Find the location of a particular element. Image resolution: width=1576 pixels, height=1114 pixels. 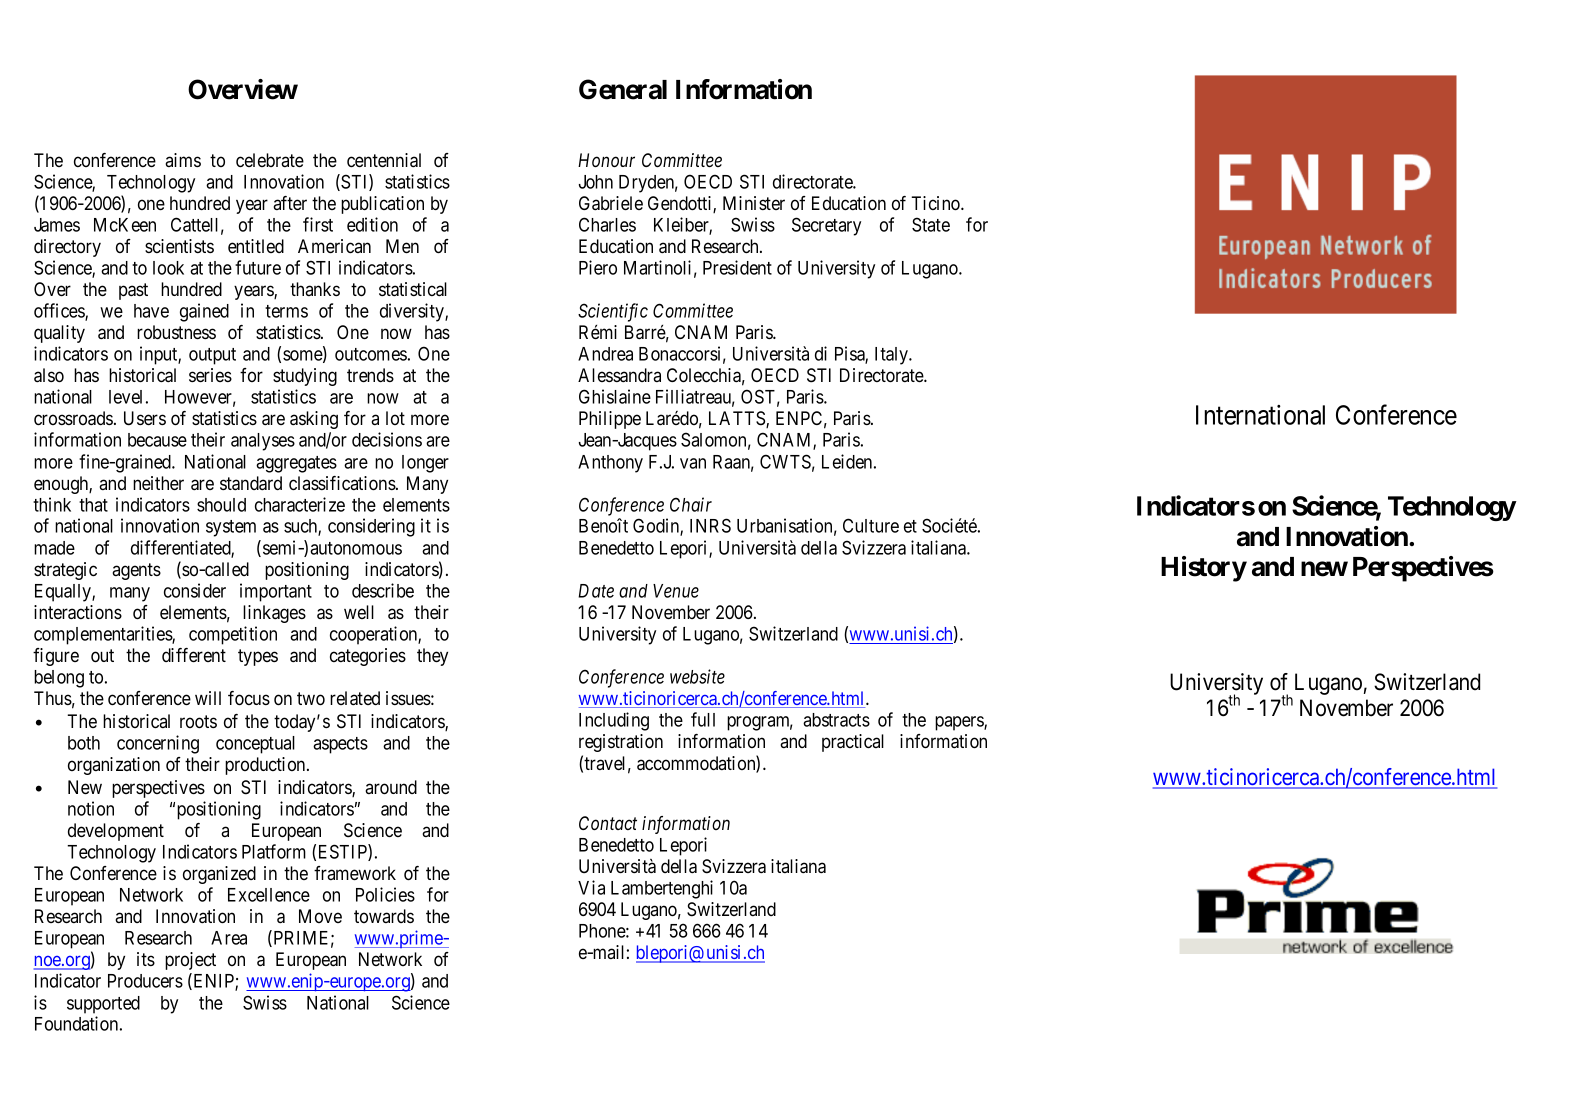

State is located at coordinates (931, 224).
